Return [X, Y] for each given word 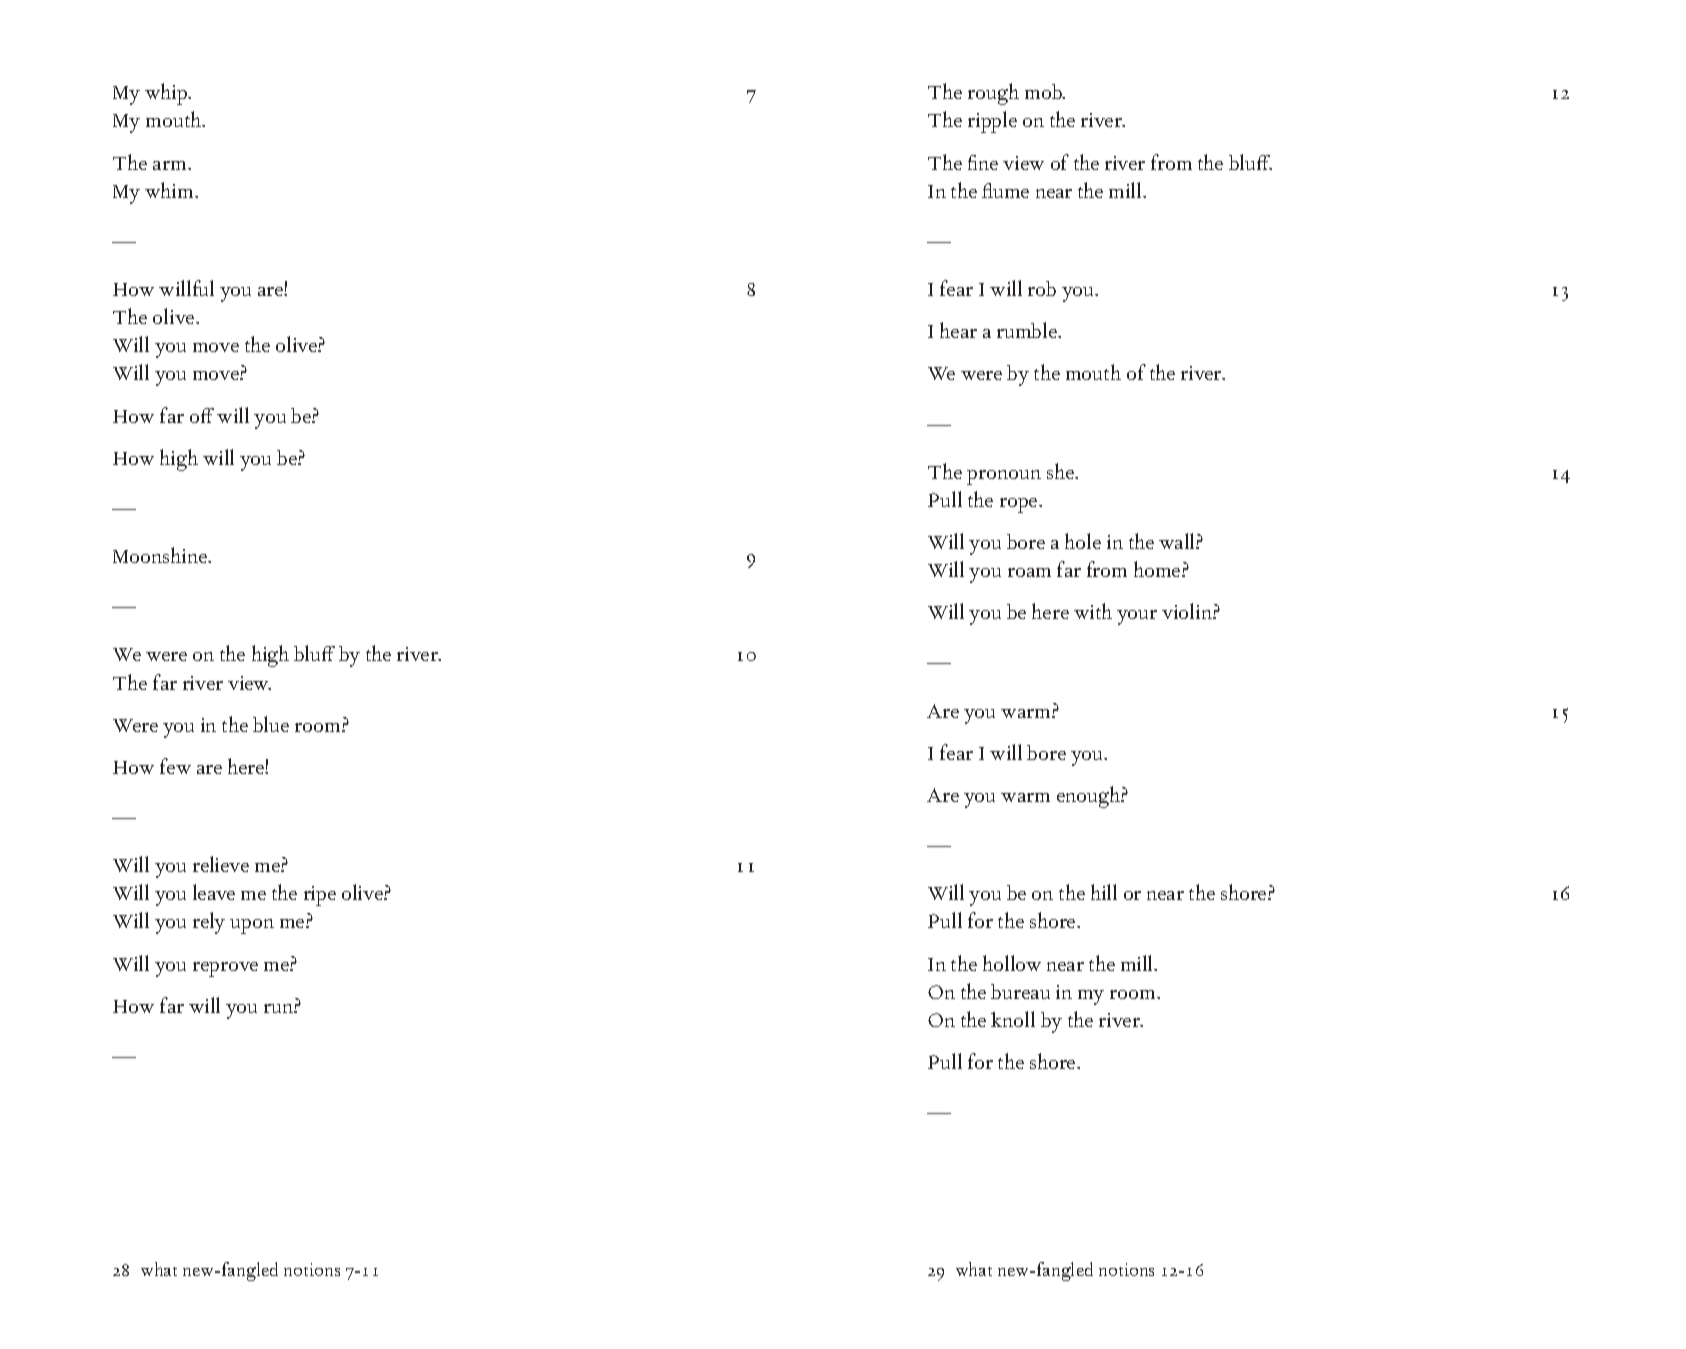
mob [1045, 91]
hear [958, 330]
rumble [1028, 330]
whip [167, 94]
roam [1029, 572]
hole [1083, 541]
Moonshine [161, 555]
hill [1104, 892]
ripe [320, 896]
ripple [992, 122]
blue [271, 724]
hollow [1012, 963]
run [279, 1008]
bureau [1020, 991]
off [202, 415]
